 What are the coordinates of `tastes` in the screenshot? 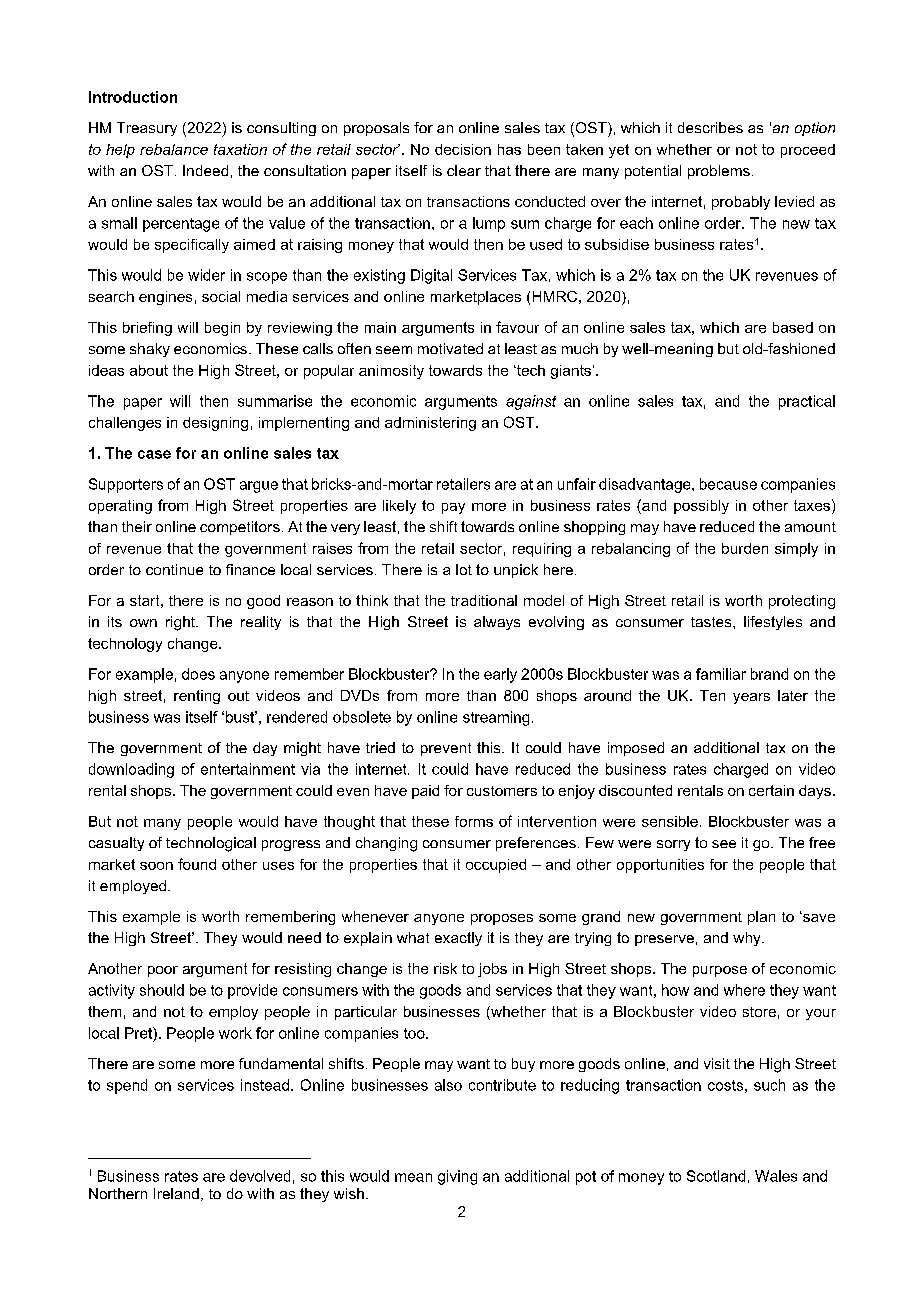 It's located at (712, 622).
